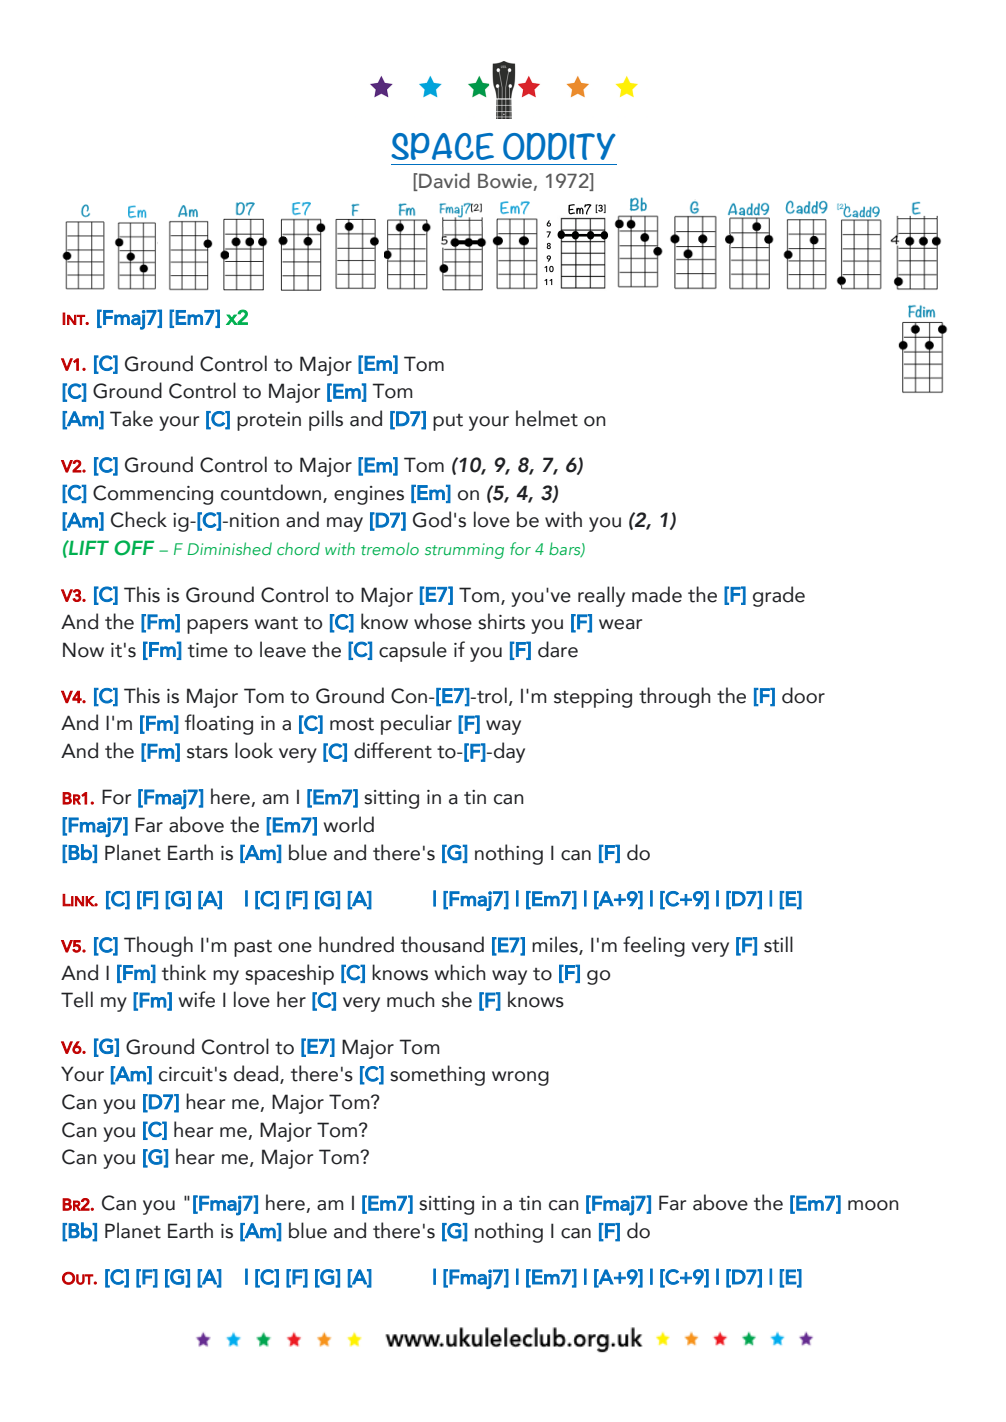  I want to click on thousand, so click(442, 944).
